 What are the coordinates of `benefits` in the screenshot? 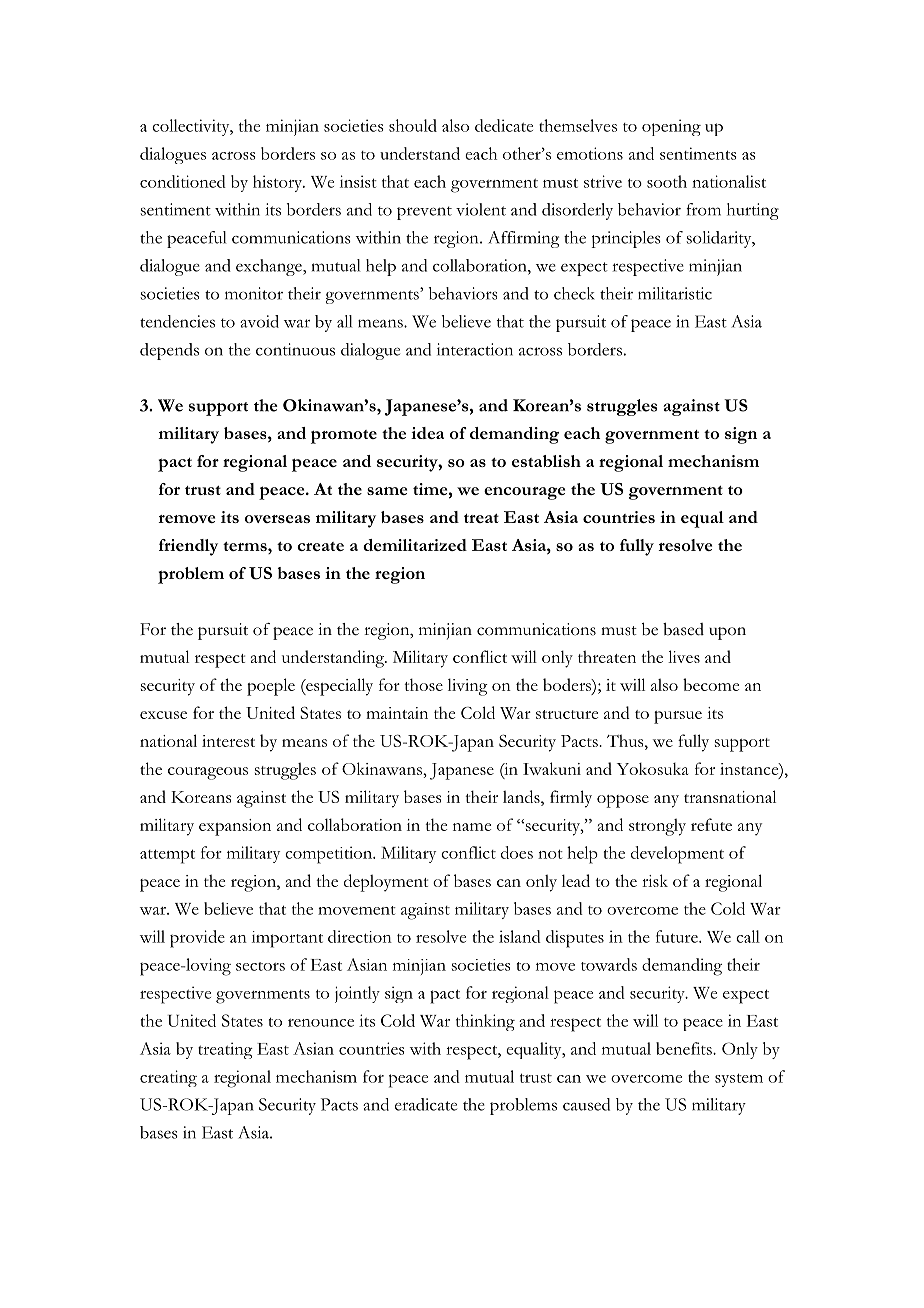 It's located at (685, 1048).
